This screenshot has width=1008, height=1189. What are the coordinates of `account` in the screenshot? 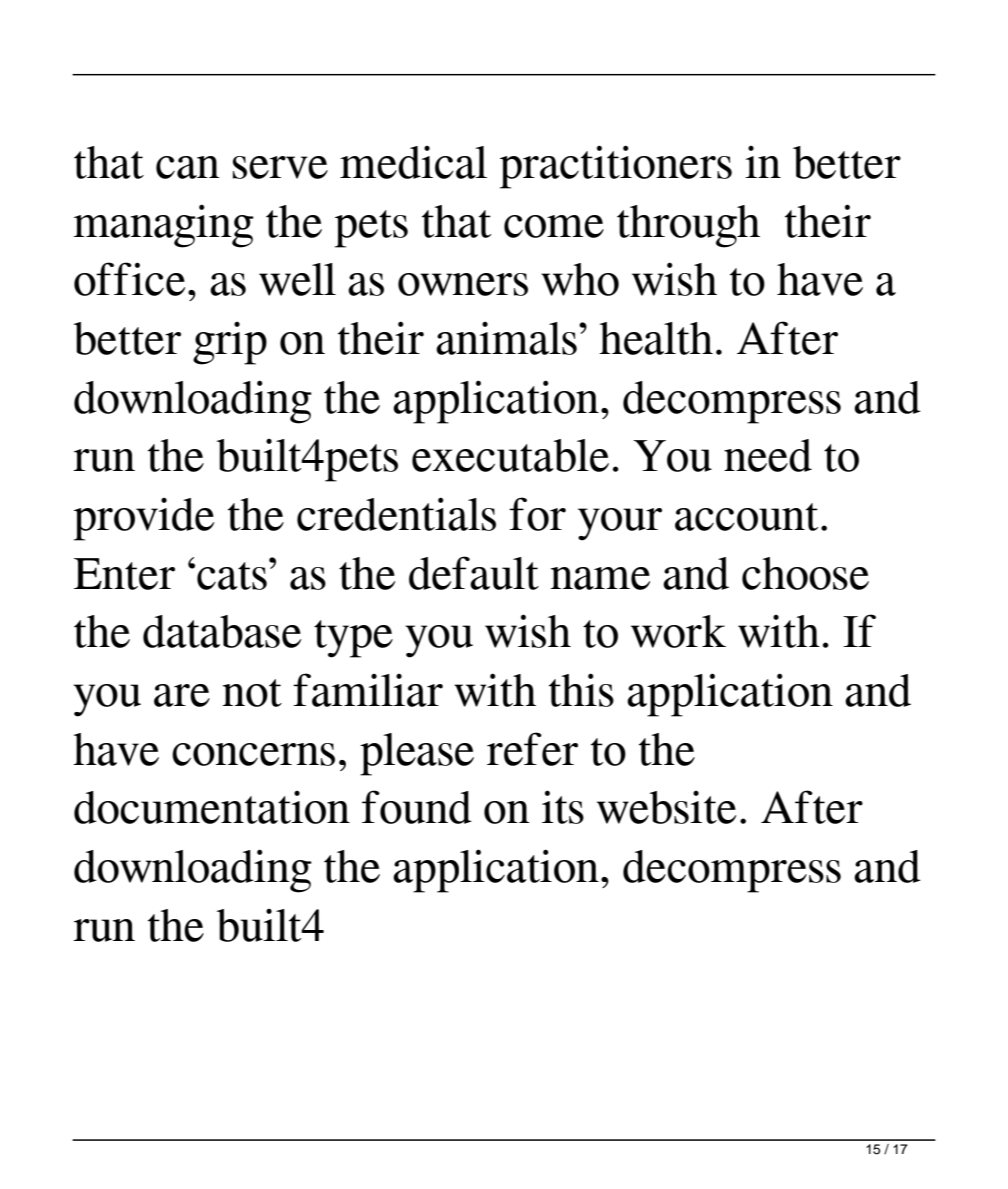 It's located at (746, 517).
